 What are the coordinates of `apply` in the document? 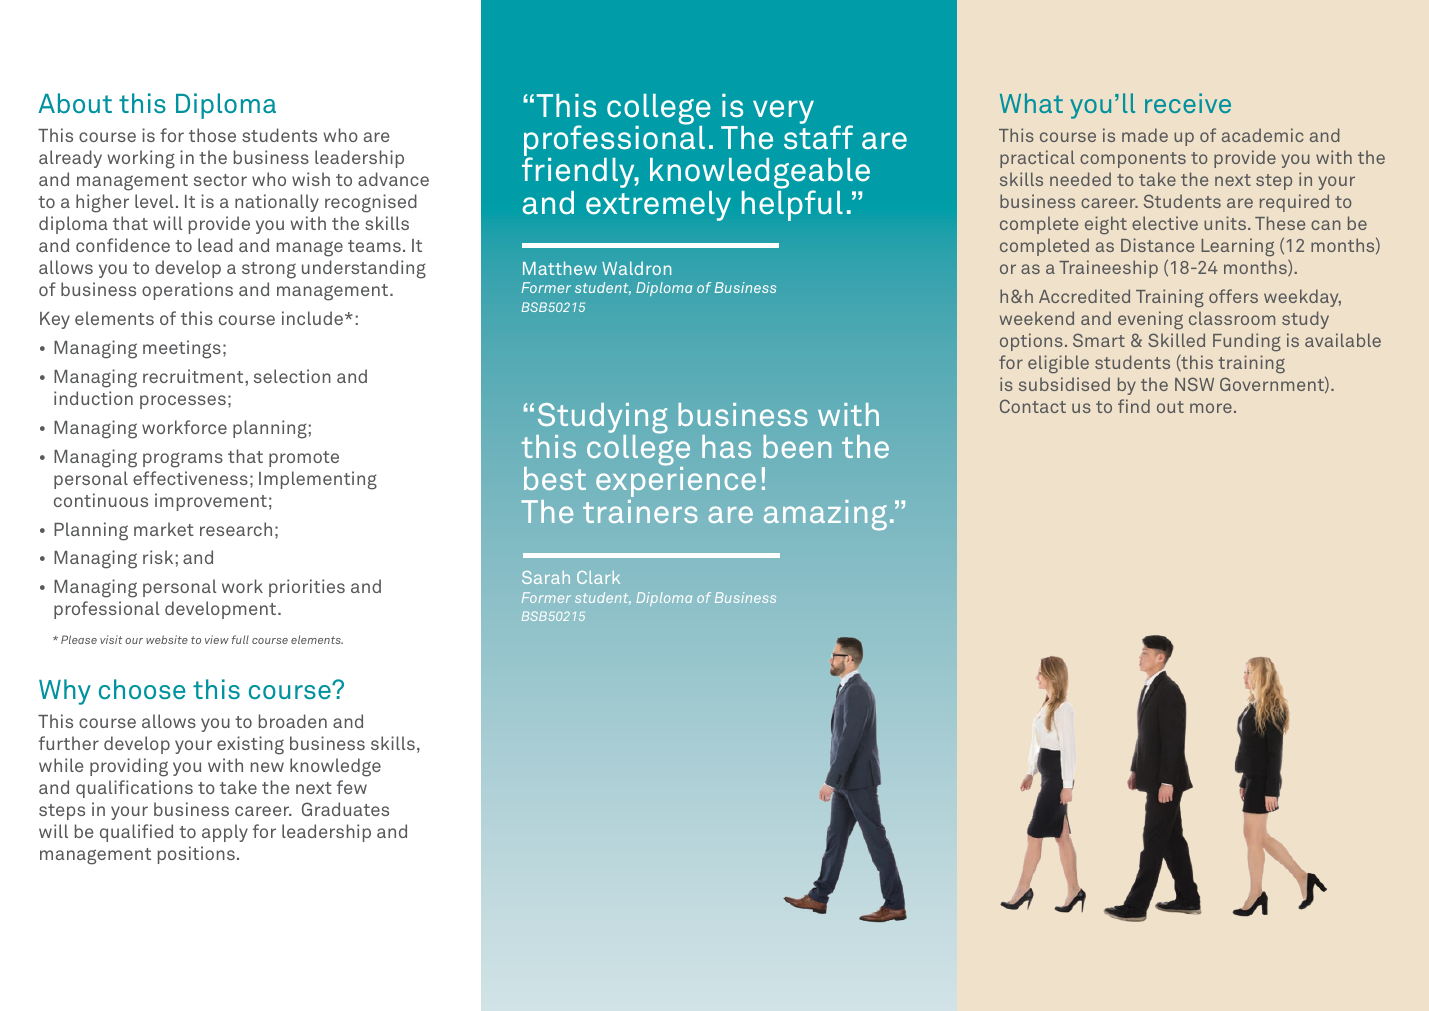 It's located at (225, 833).
